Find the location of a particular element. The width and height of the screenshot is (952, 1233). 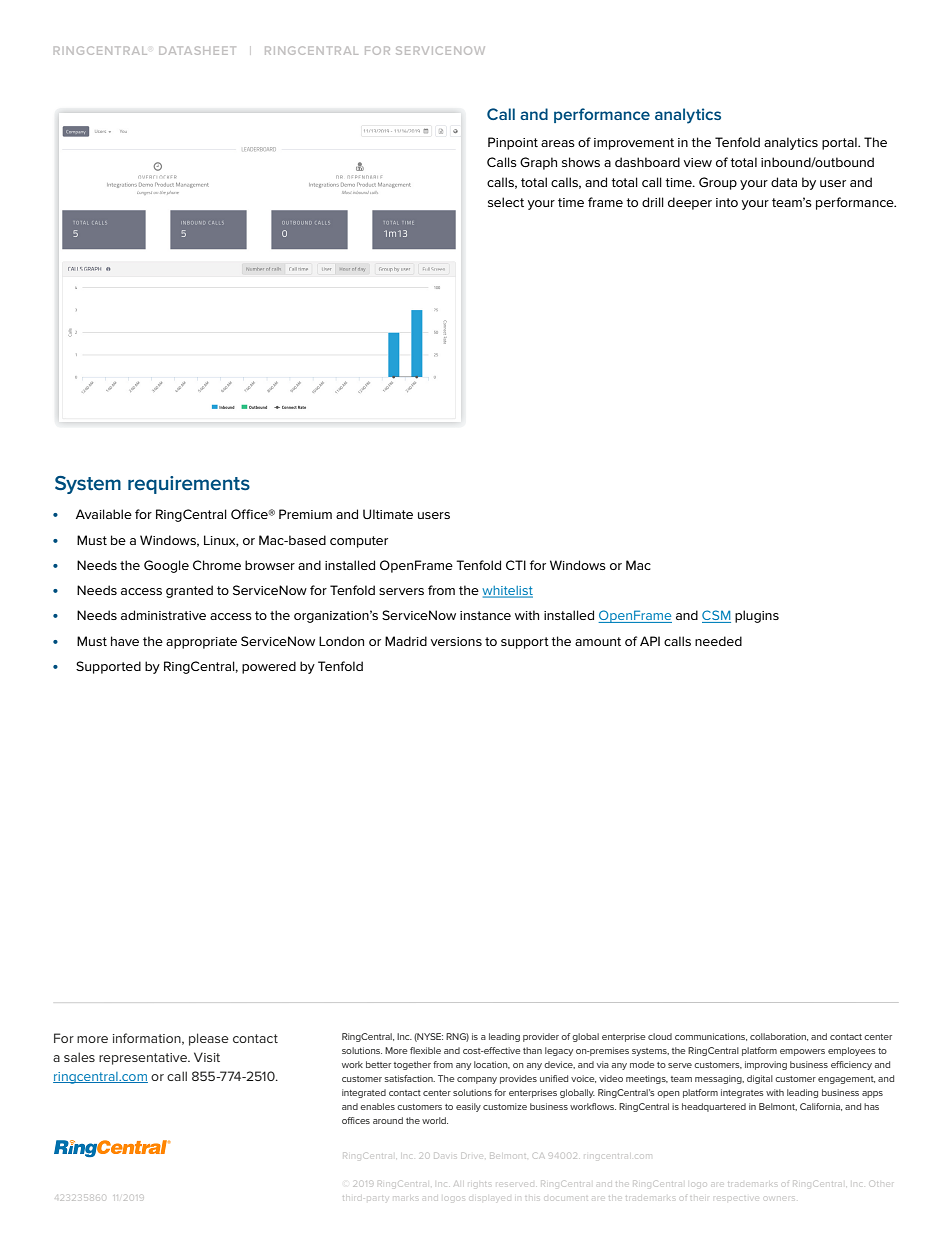

Group is located at coordinates (718, 183).
